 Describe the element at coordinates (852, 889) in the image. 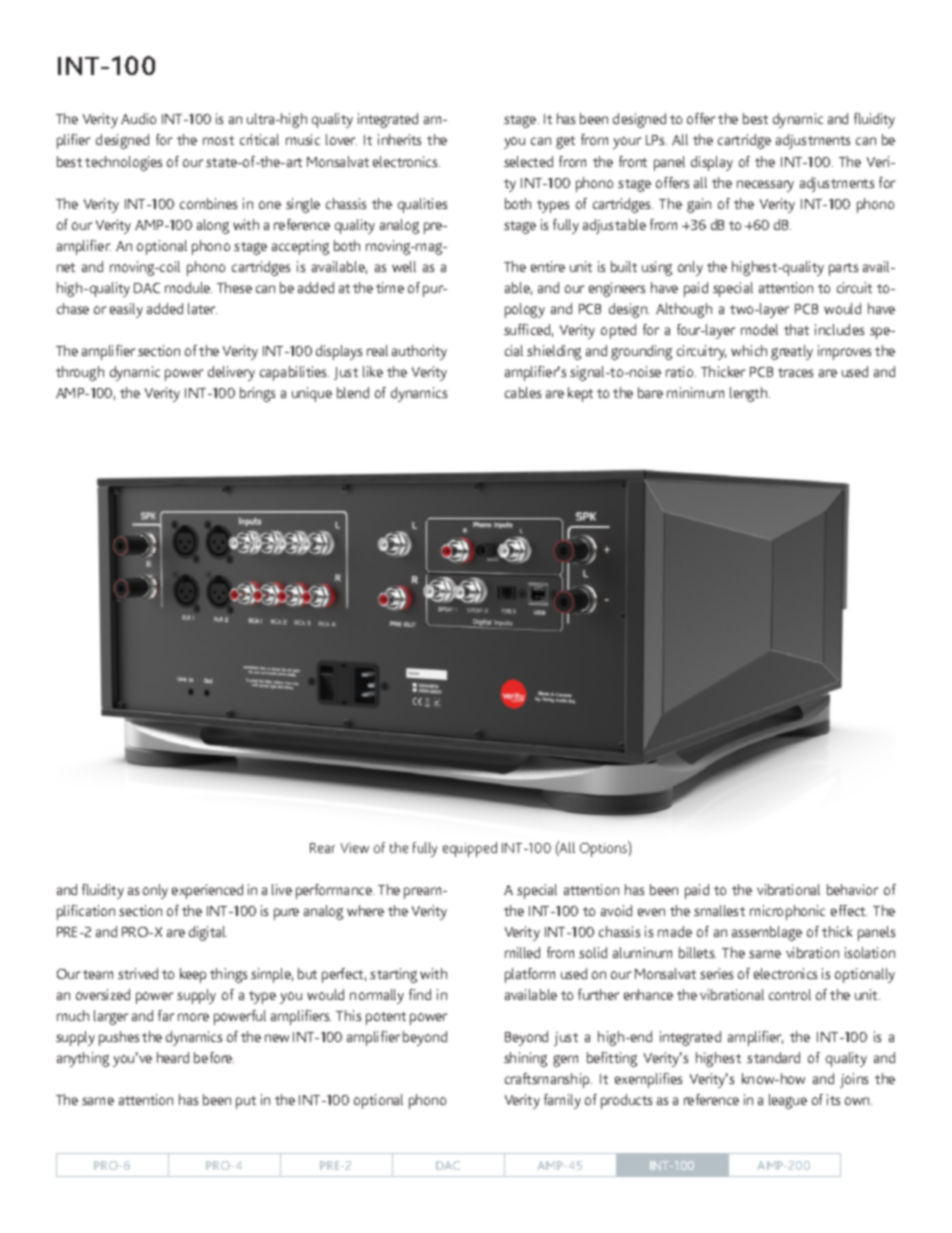

I see `behavior` at that location.
